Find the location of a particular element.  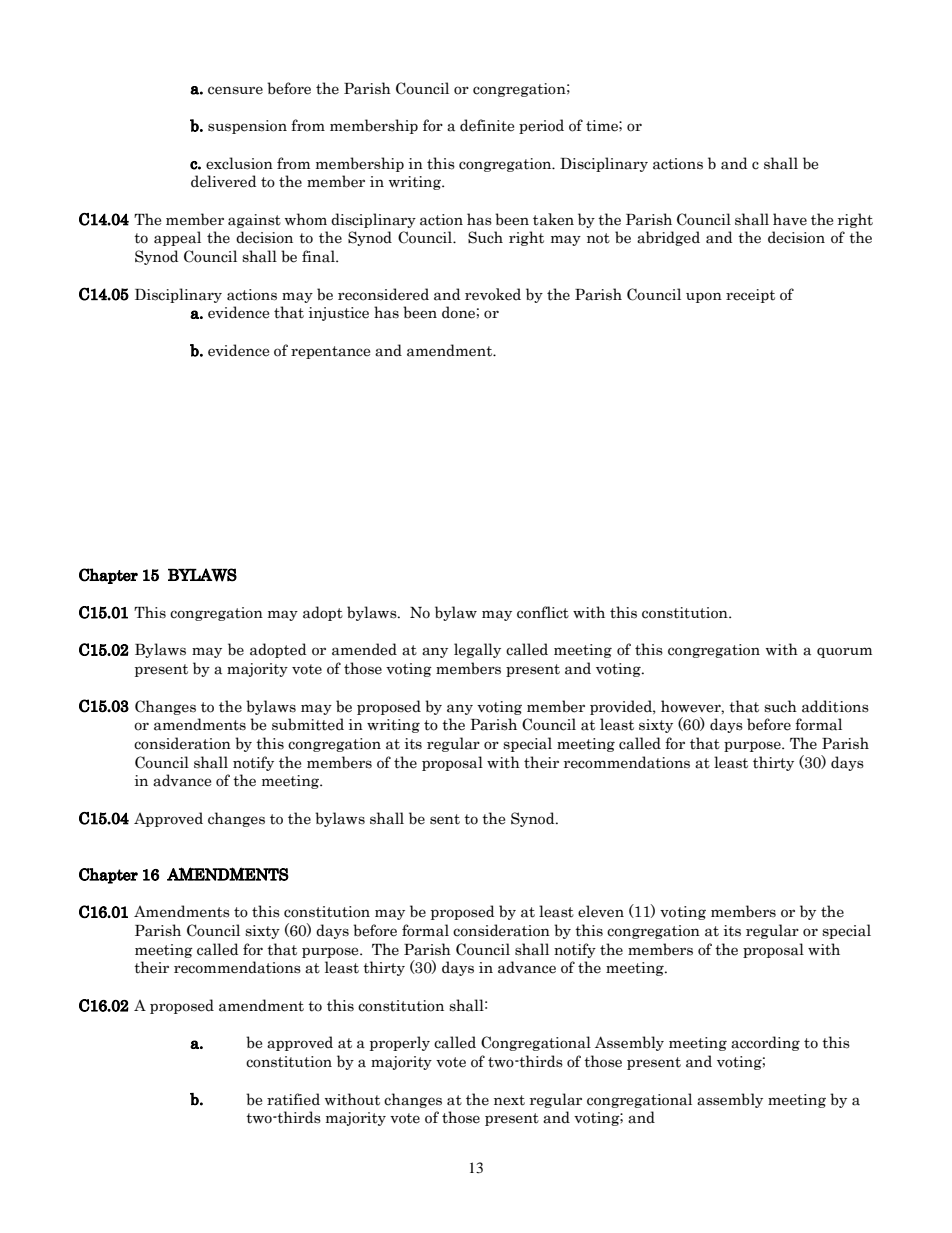

receipt is located at coordinates (750, 296).
